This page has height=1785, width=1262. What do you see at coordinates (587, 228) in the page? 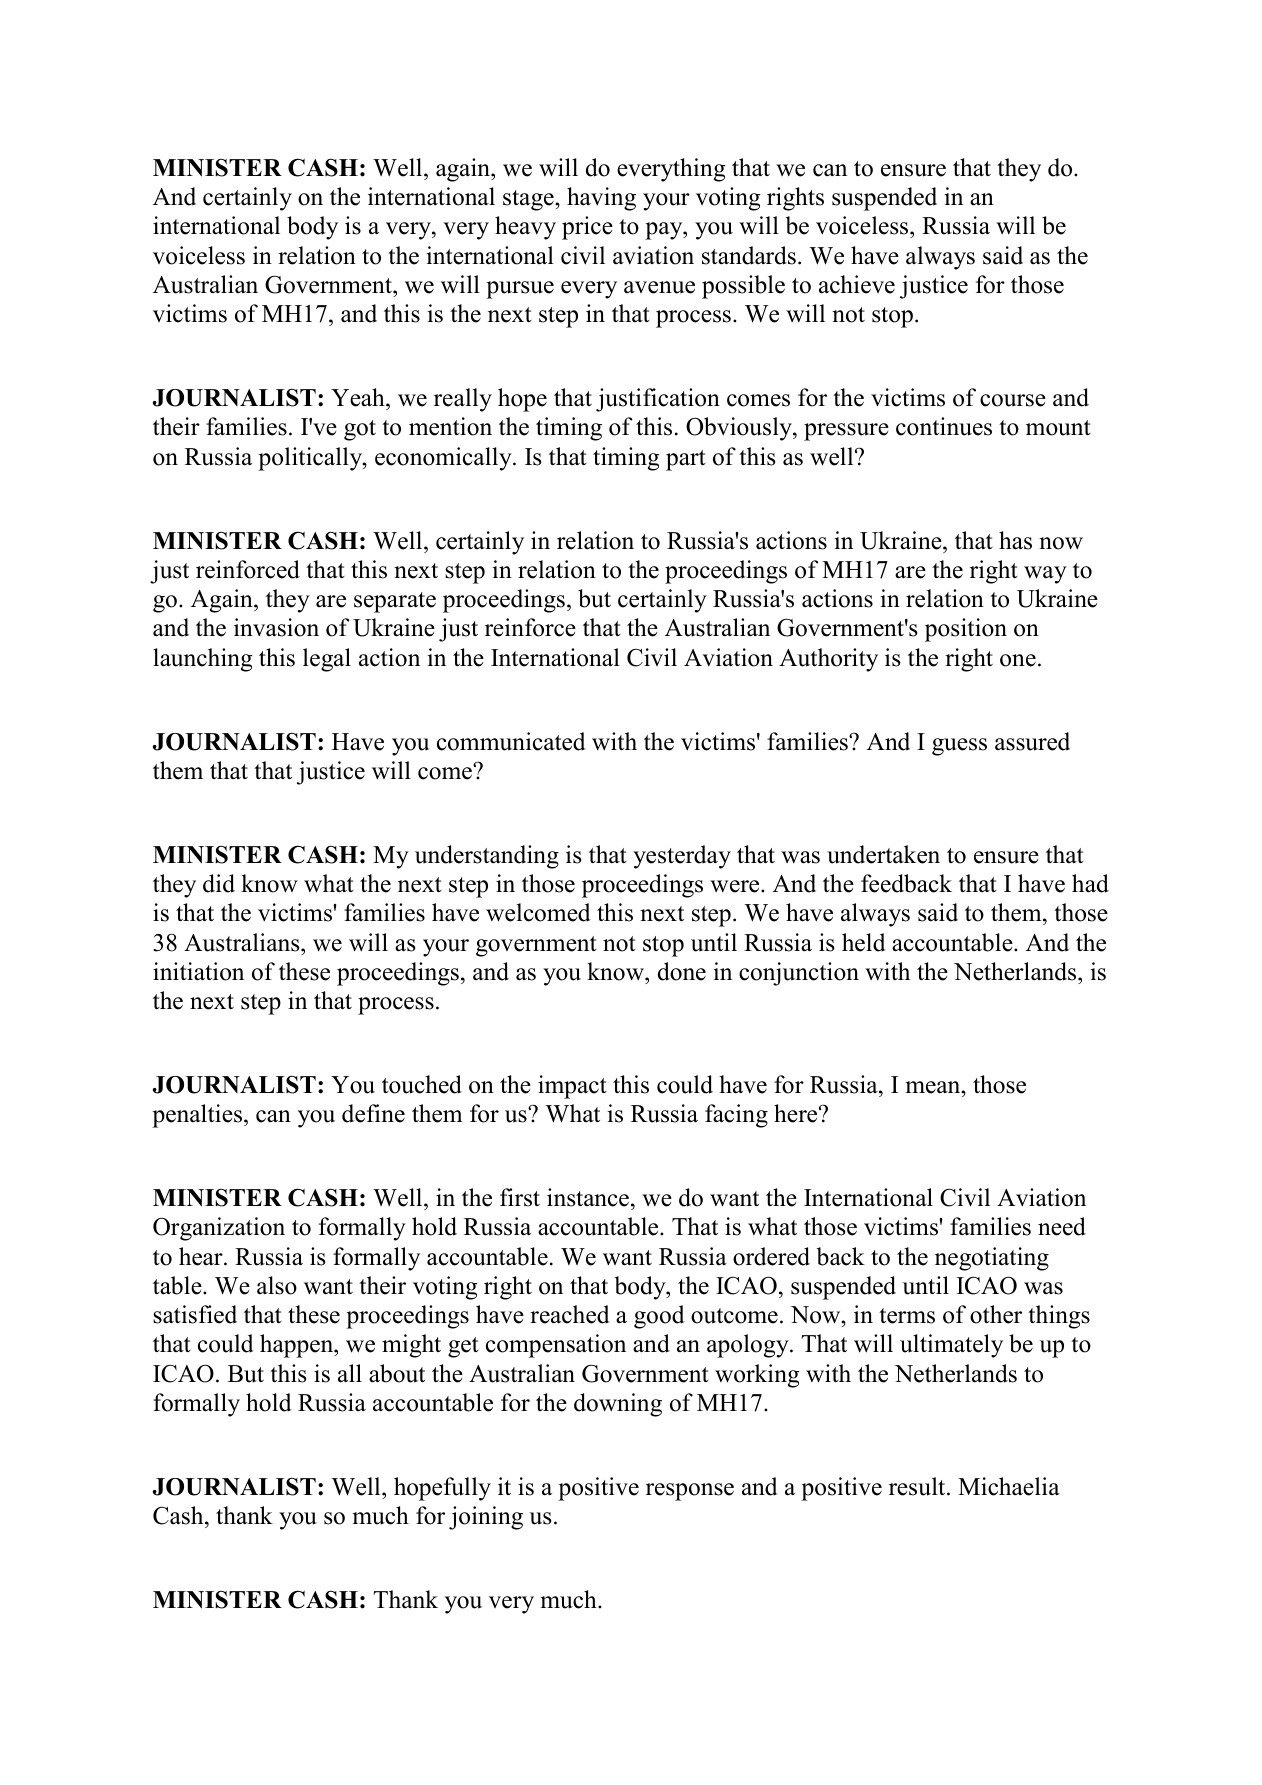
I see `price` at bounding box center [587, 228].
